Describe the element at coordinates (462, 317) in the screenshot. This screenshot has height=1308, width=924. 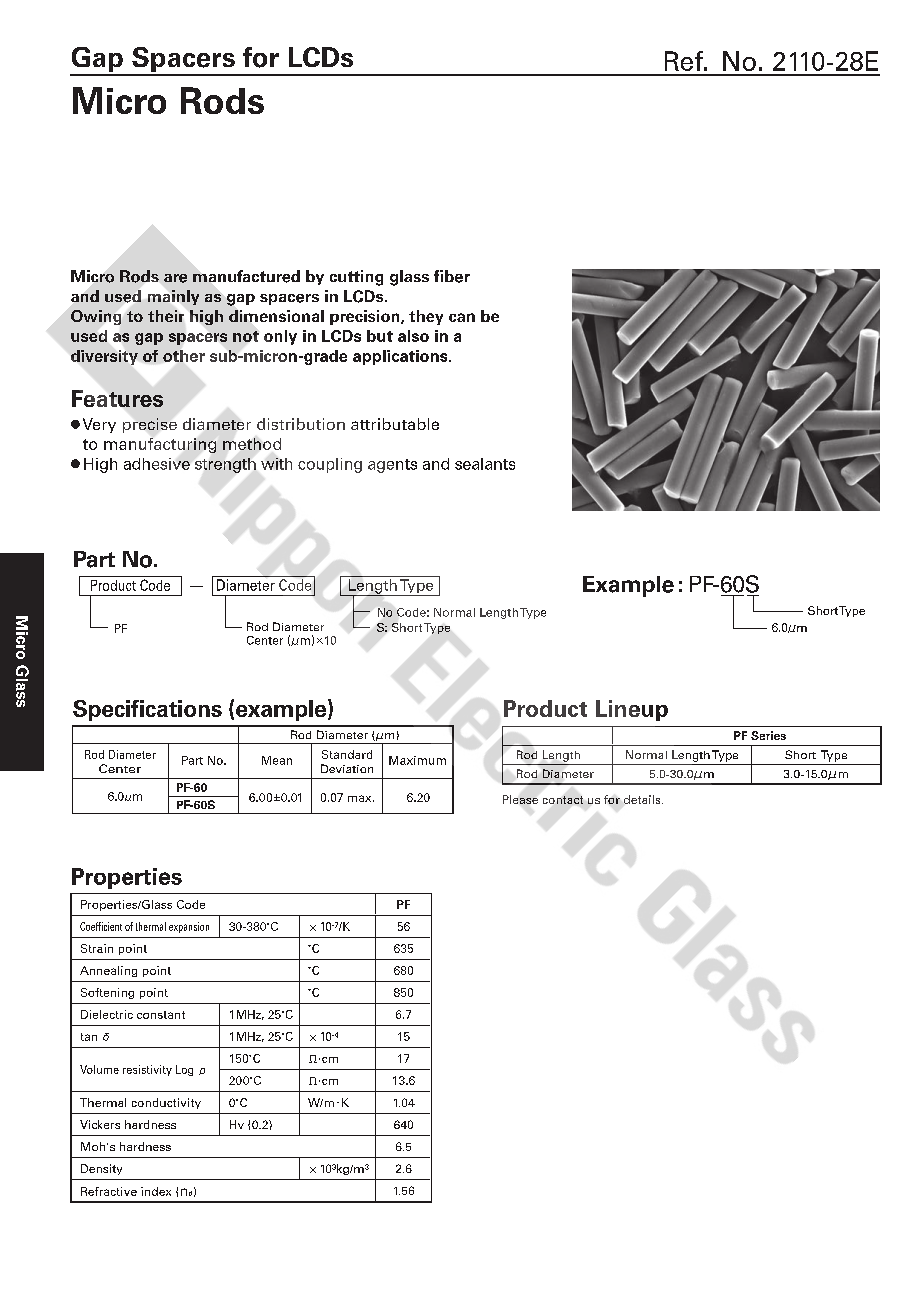
I see `can` at that location.
